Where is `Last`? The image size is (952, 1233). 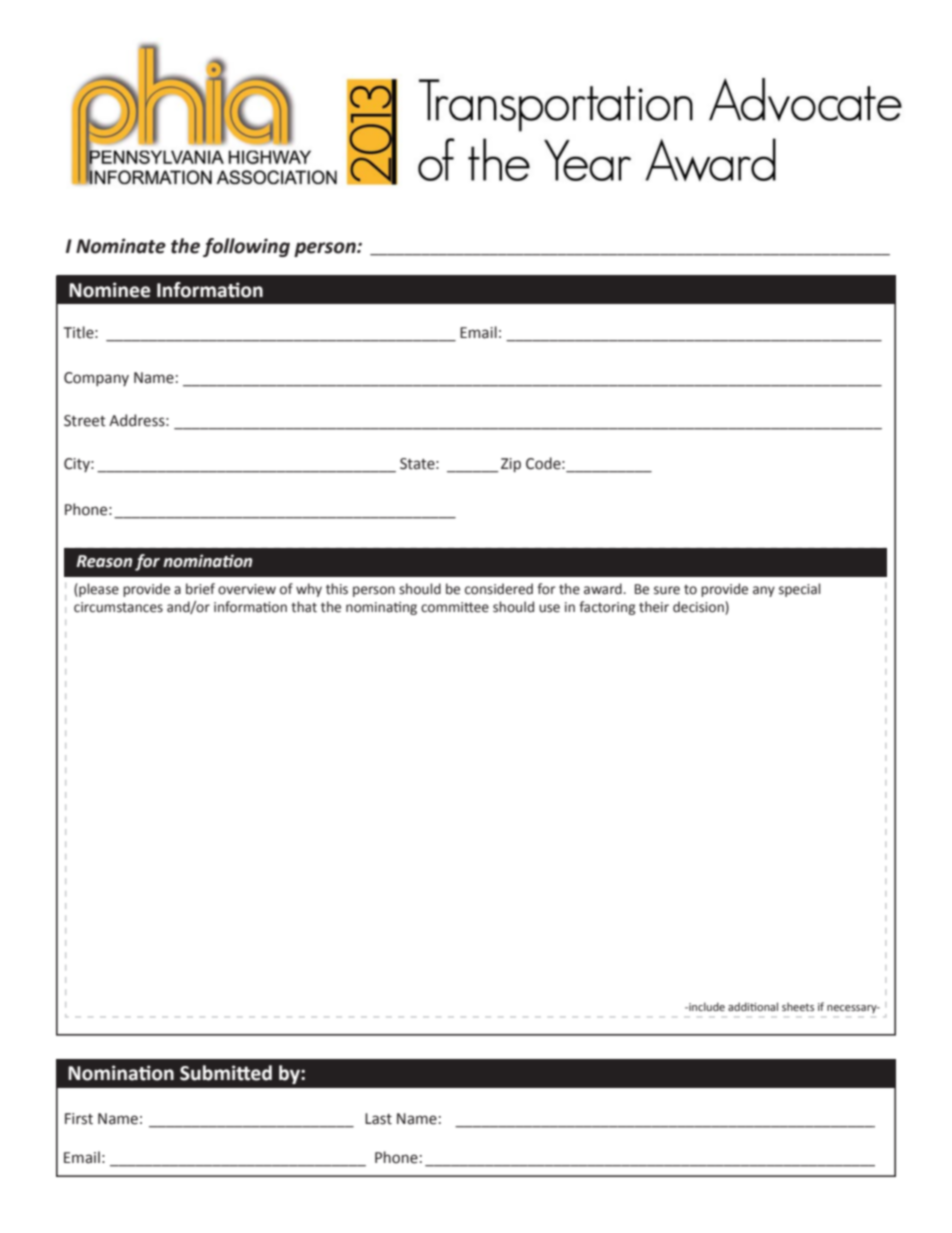
Last is located at coordinates (378, 1119).
